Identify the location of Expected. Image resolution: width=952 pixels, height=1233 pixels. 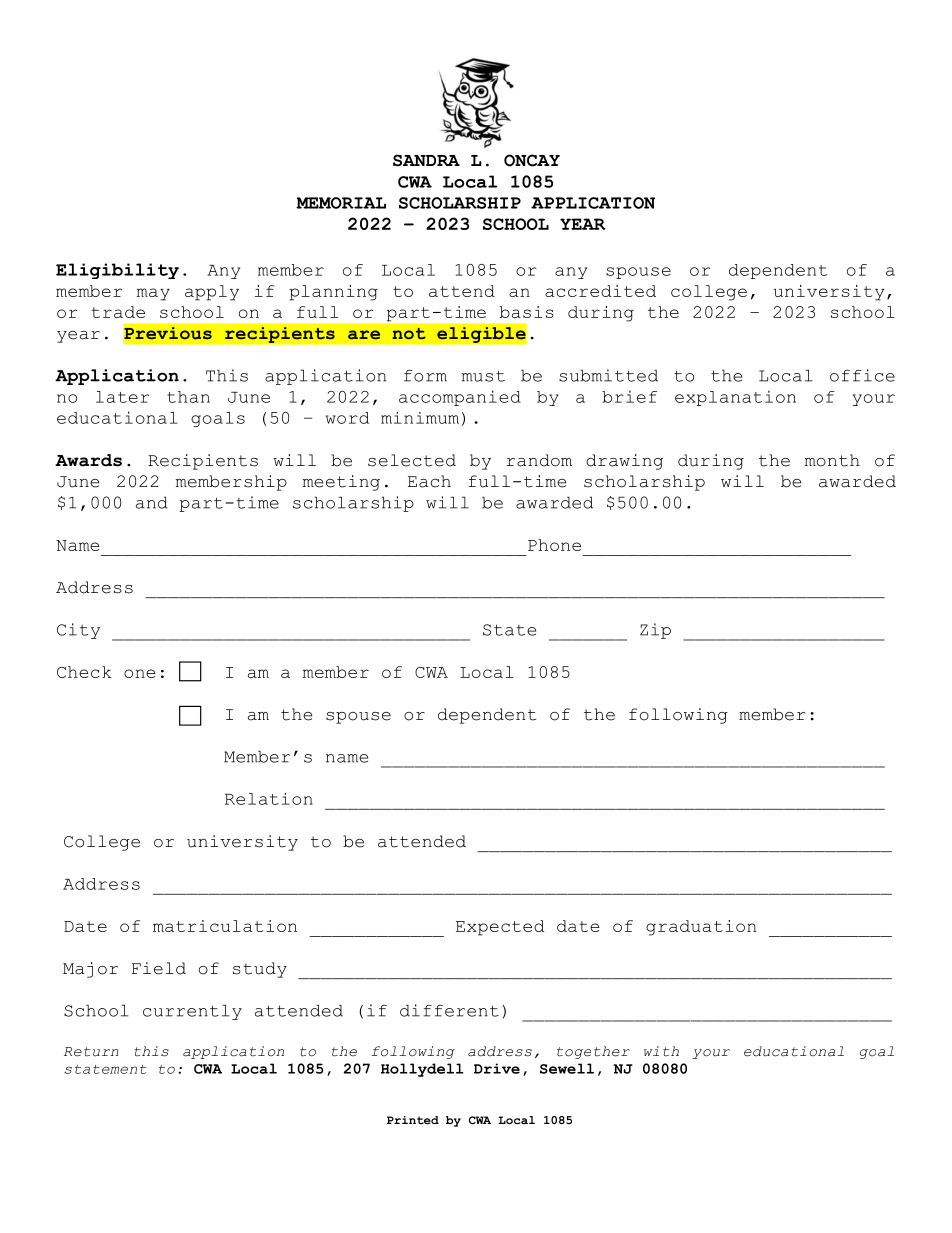
(500, 928).
